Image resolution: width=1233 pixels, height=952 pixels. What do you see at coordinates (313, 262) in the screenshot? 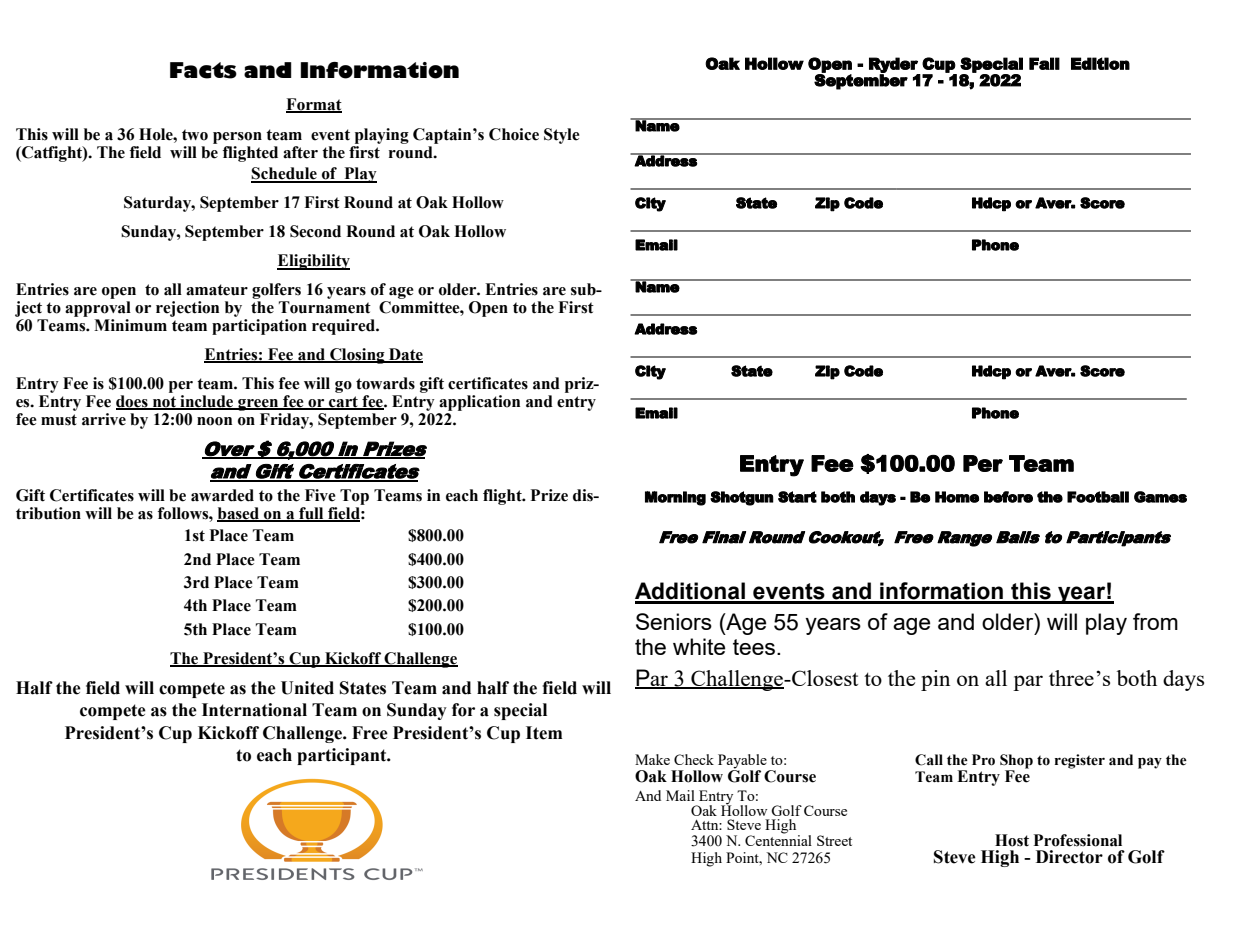
I see `Eligibility` at bounding box center [313, 262].
